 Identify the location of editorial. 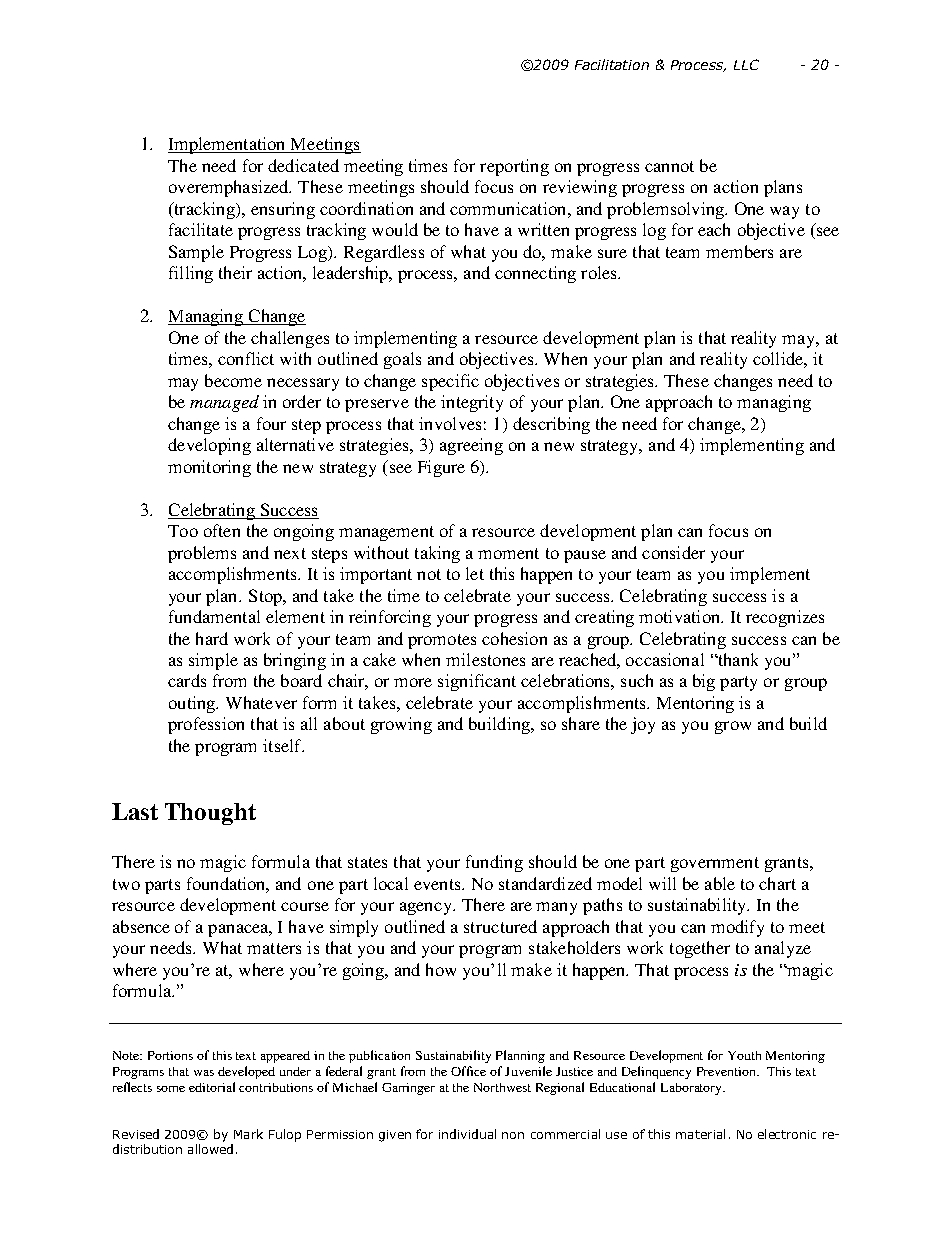
(212, 1087).
